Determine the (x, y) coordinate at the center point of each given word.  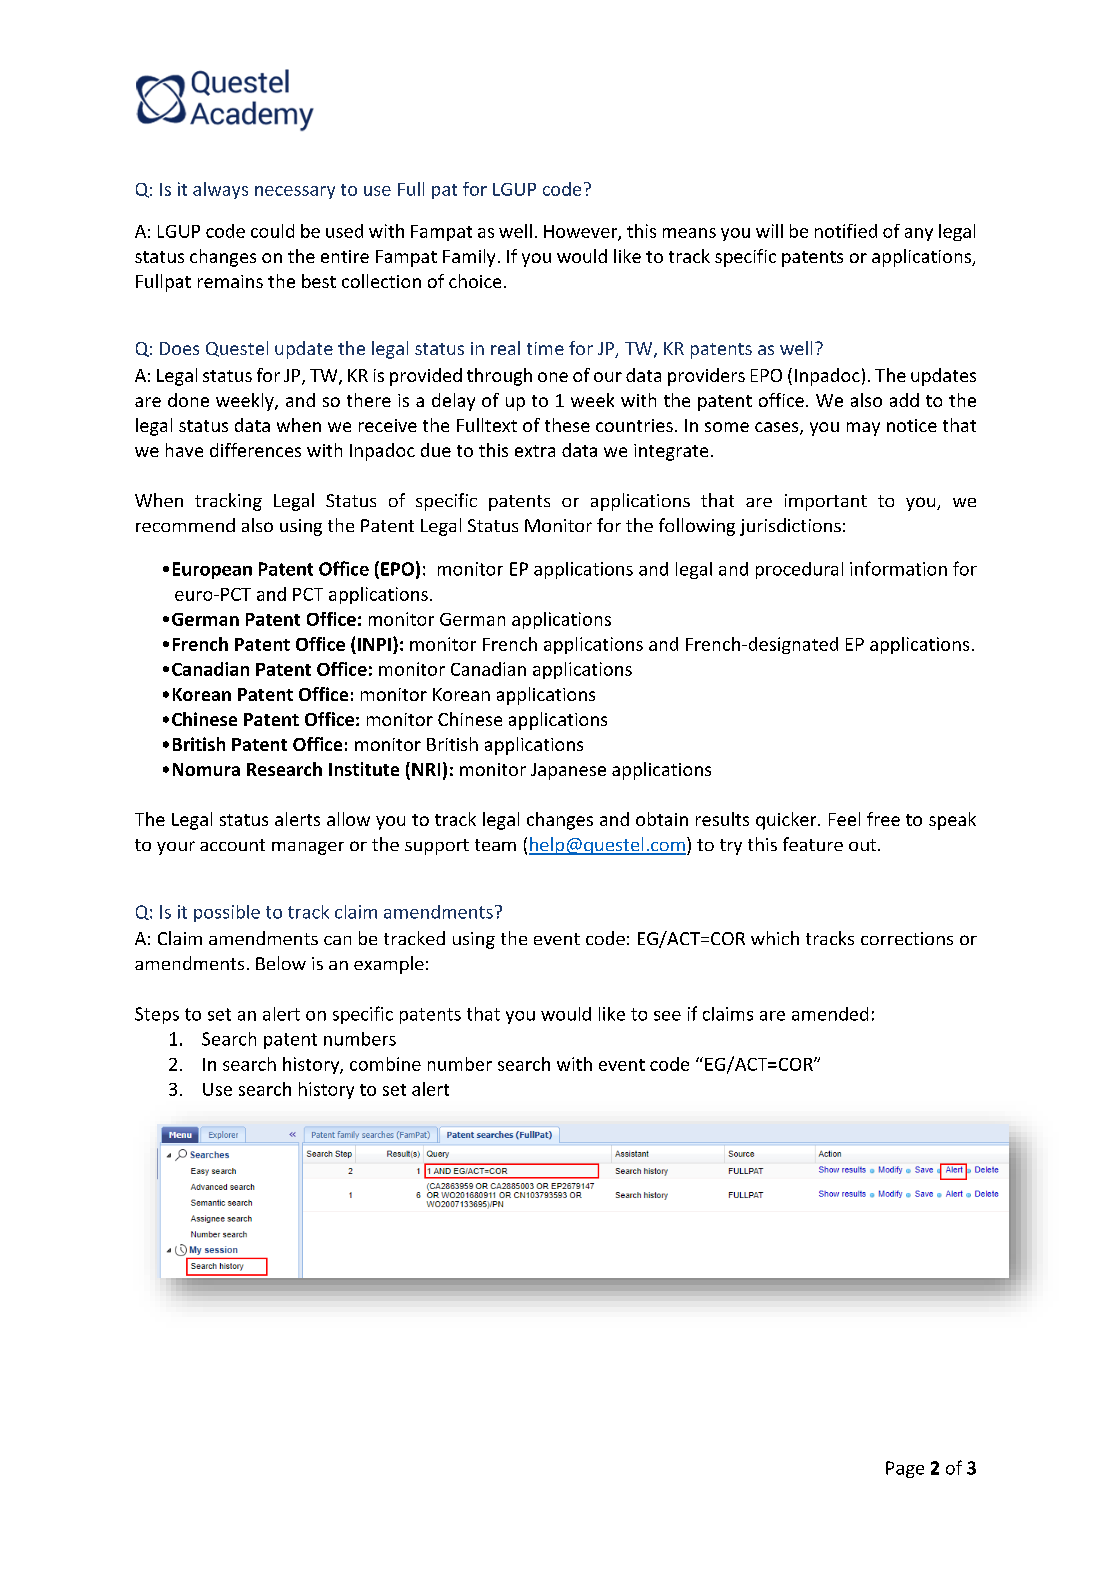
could (272, 231)
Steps (157, 1015)
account (232, 845)
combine (385, 1064)
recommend (185, 525)
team (495, 845)
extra (535, 451)
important (826, 502)
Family (469, 258)
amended (830, 1014)
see (667, 1016)
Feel (844, 819)
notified (846, 231)
